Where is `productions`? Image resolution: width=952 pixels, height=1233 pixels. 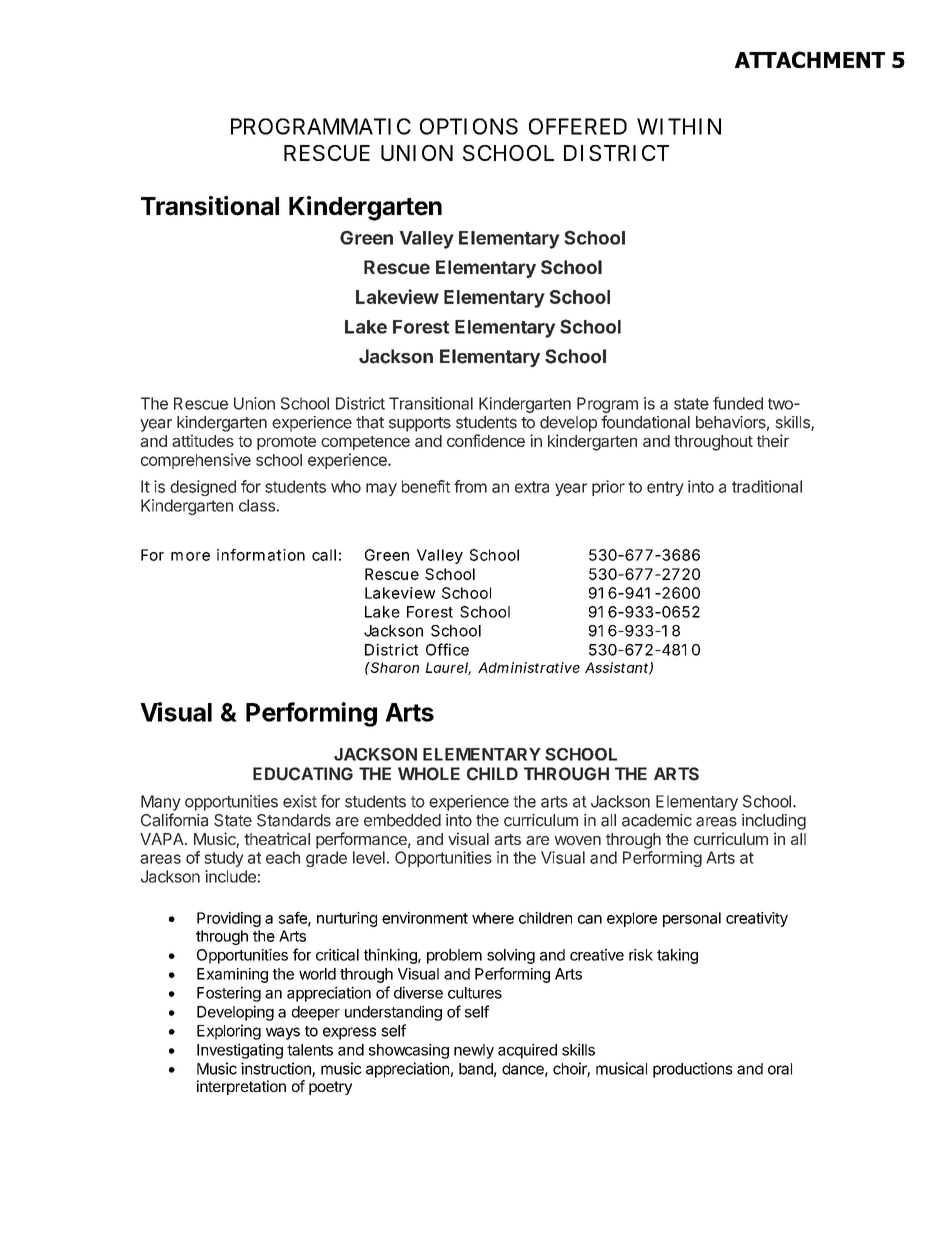
productions is located at coordinates (693, 1070).
